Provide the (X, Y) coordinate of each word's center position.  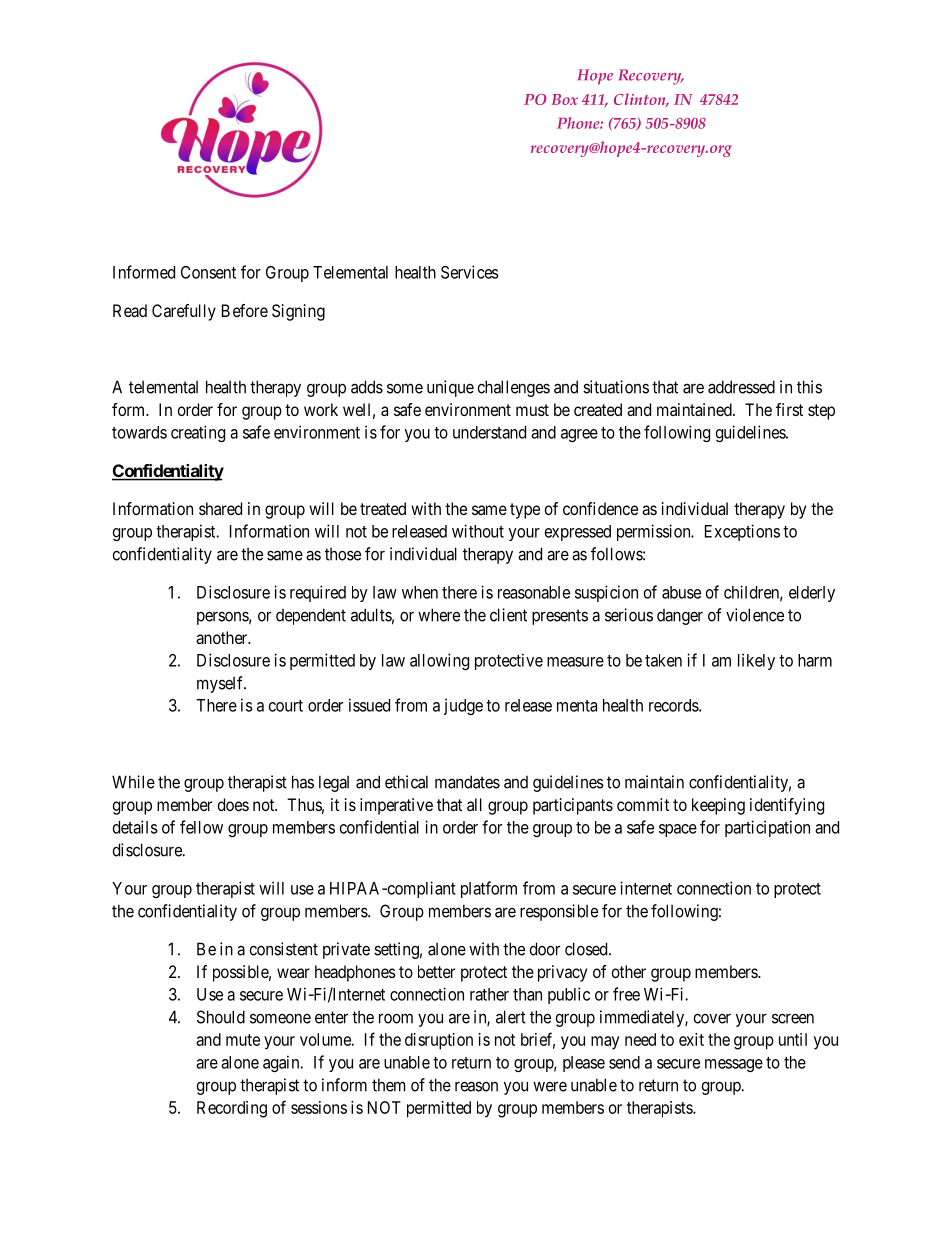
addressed (741, 387)
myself (221, 684)
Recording (232, 1109)
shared (220, 508)
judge (463, 706)
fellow (201, 827)
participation (767, 828)
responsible (559, 912)
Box (565, 99)
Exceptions (742, 532)
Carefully (184, 312)
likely (756, 661)
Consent (208, 272)
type (525, 511)
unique (450, 388)
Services (470, 272)
